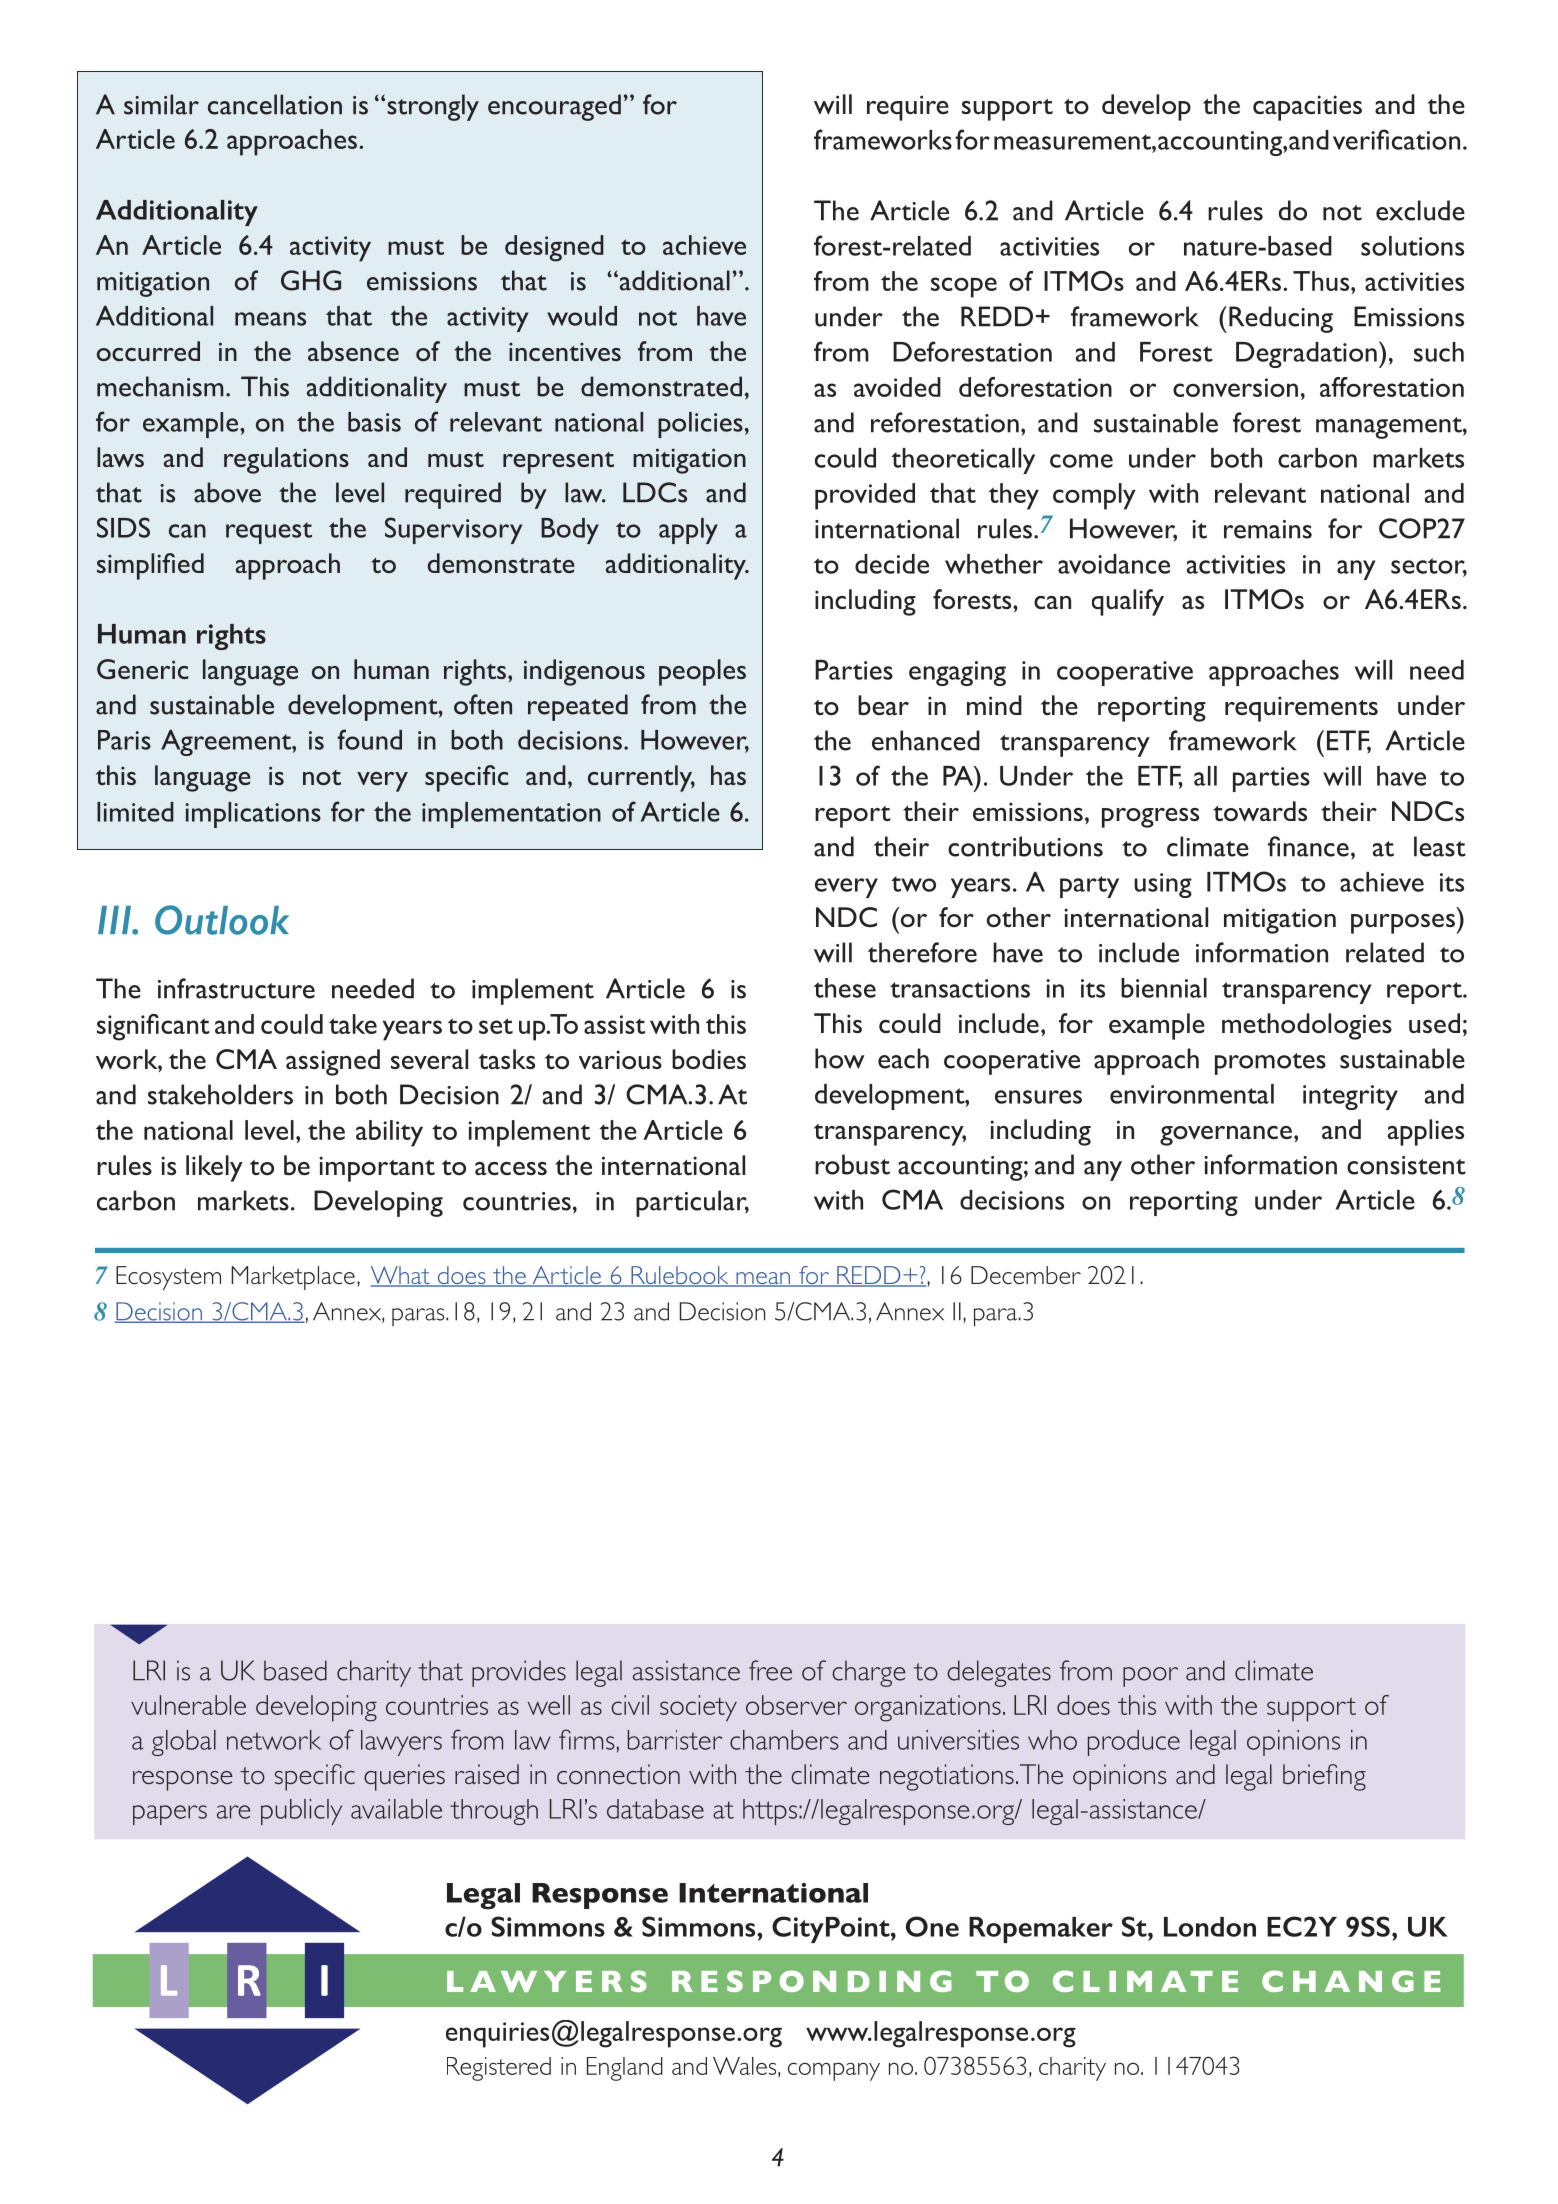 The width and height of the screenshot is (1558, 2204). What do you see at coordinates (709, 1059) in the screenshot?
I see `bodies` at bounding box center [709, 1059].
